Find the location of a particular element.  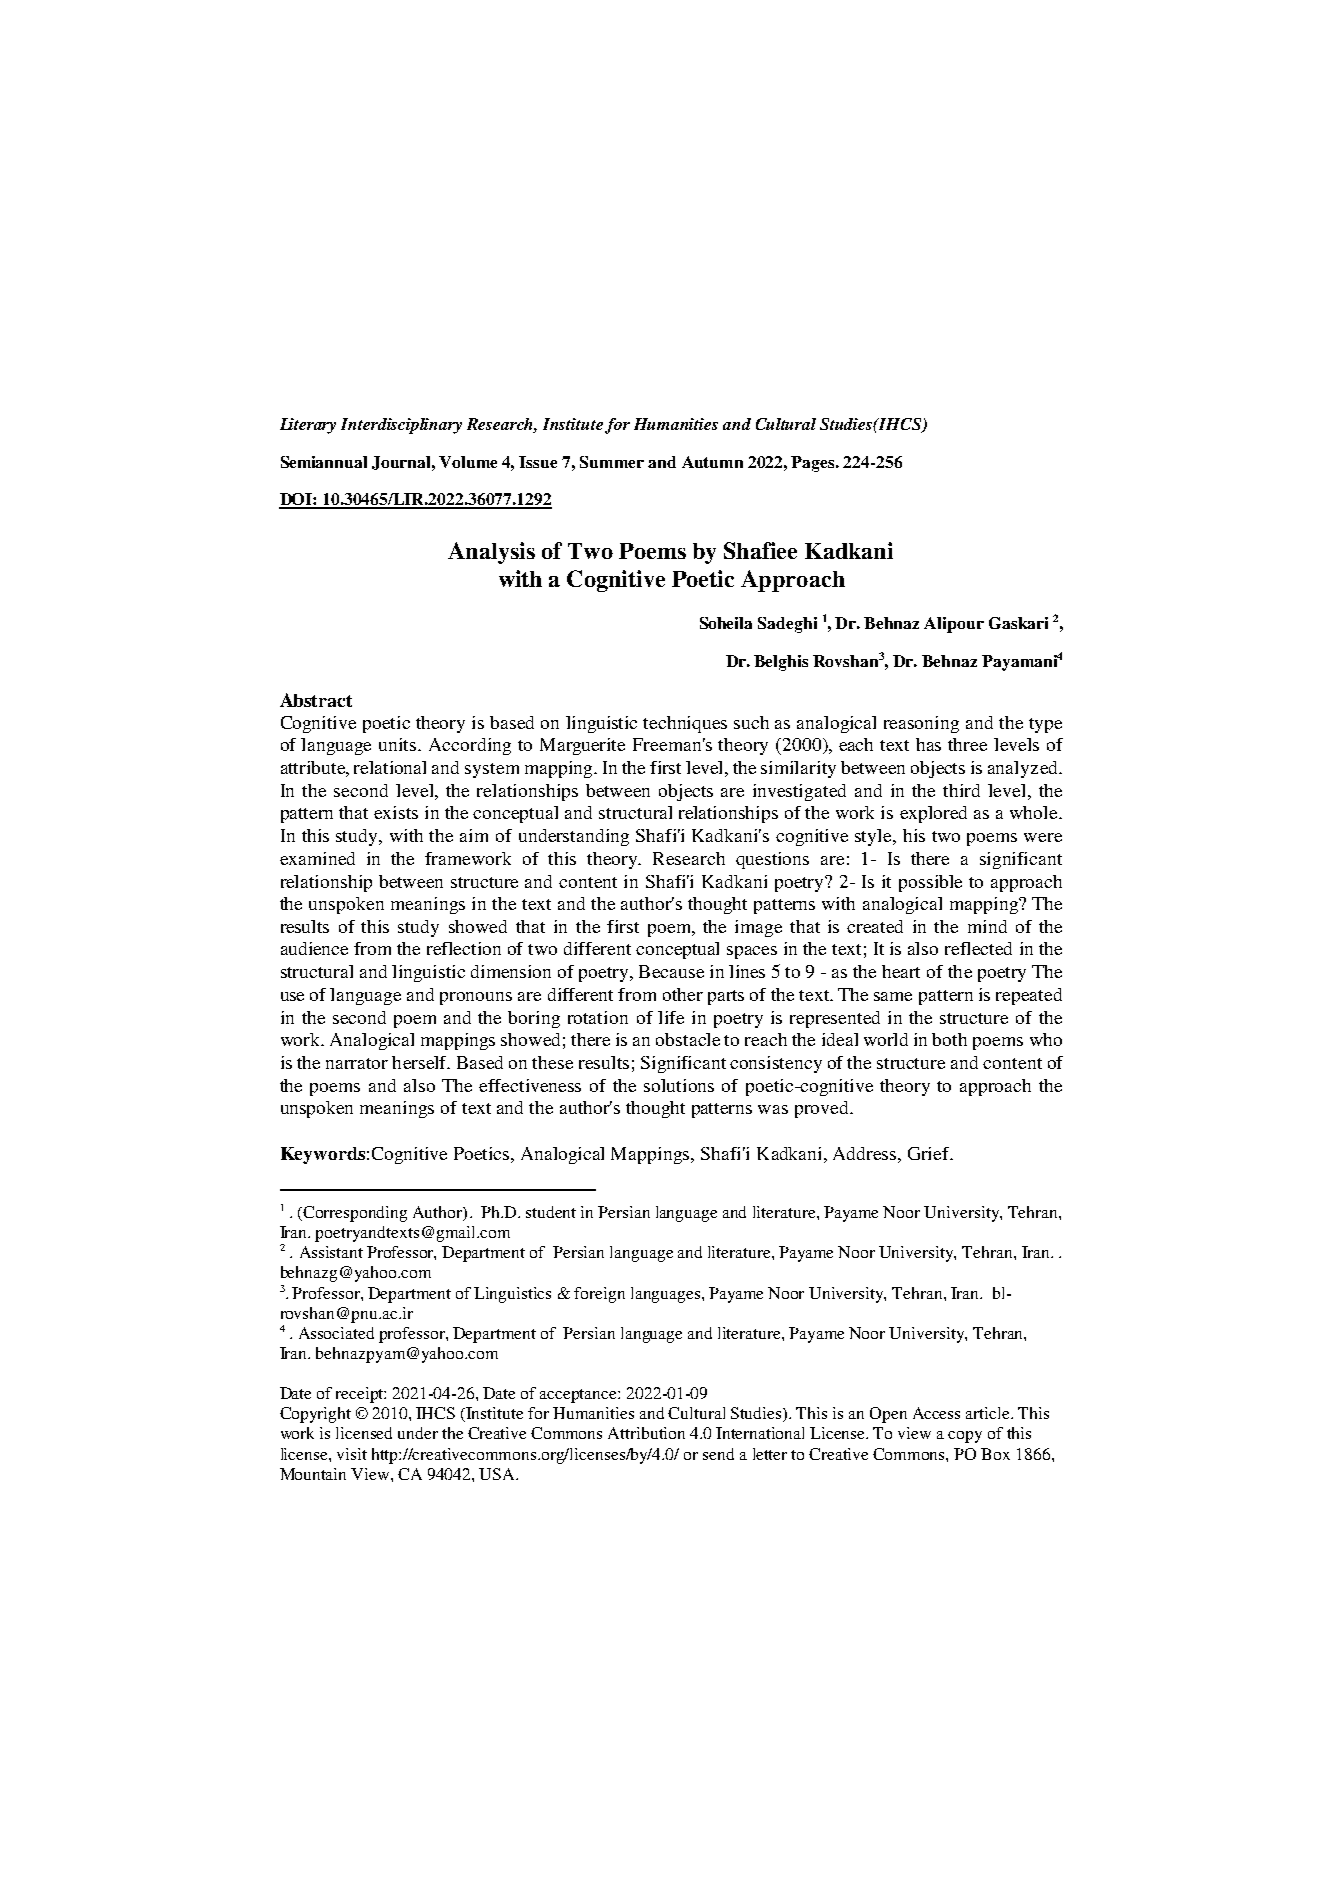

Pages is located at coordinates (814, 464).
